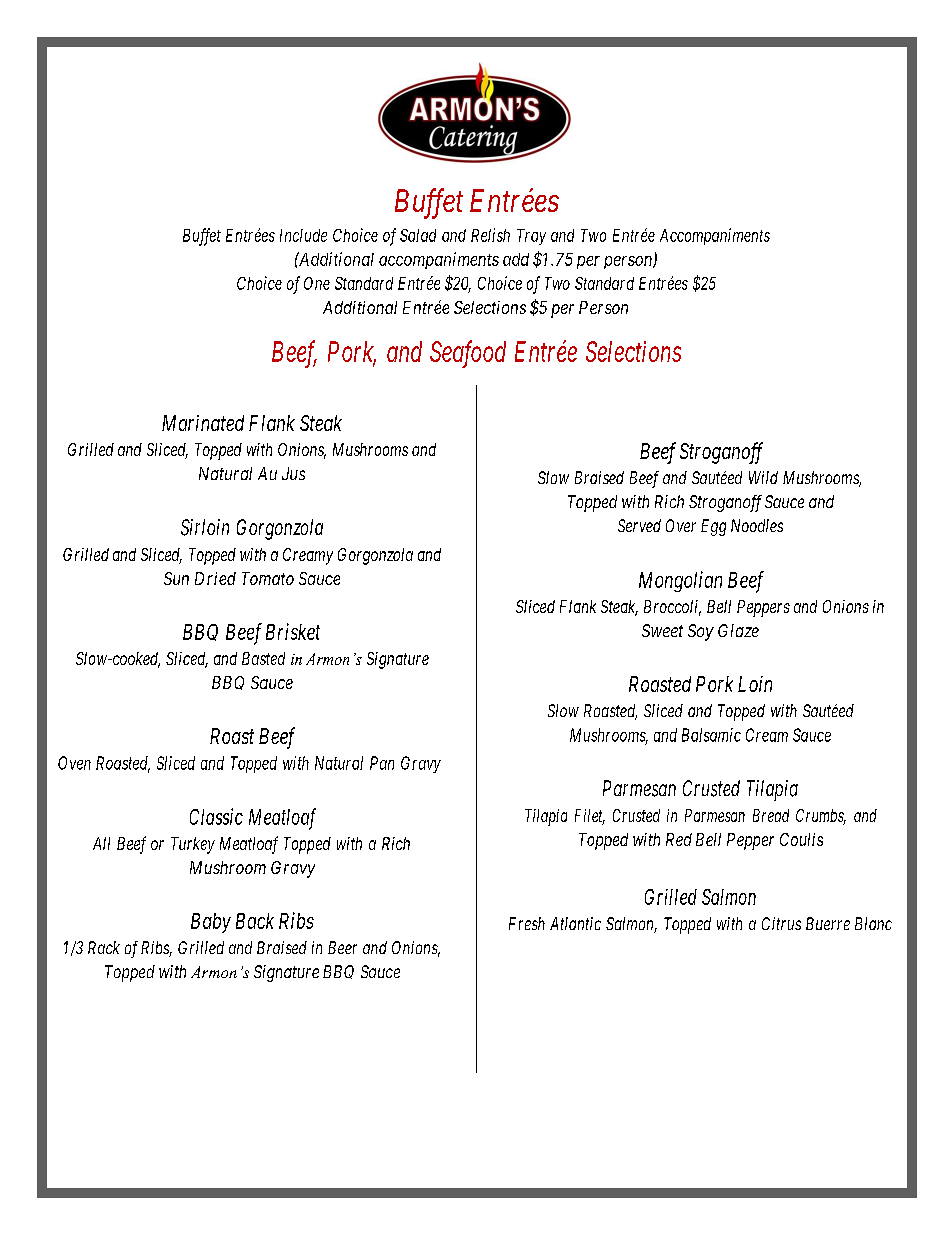 The width and height of the screenshot is (952, 1233). What do you see at coordinates (711, 735) in the screenshot?
I see `Balsamic` at bounding box center [711, 735].
